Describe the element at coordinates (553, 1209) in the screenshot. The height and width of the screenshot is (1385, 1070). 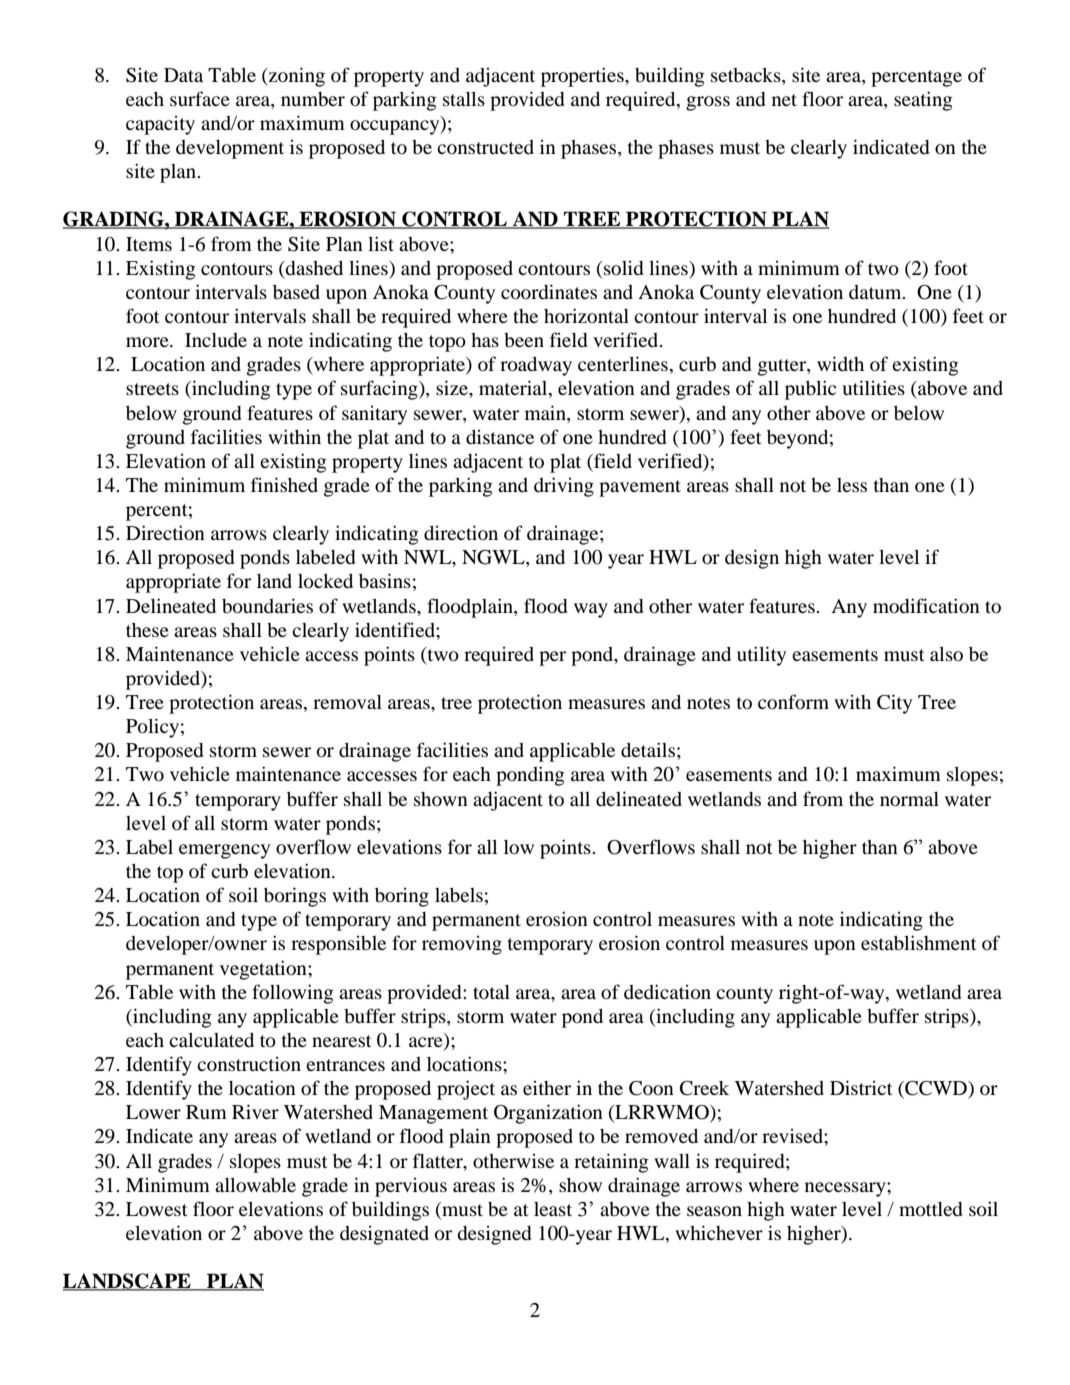
I see `least` at that location.
